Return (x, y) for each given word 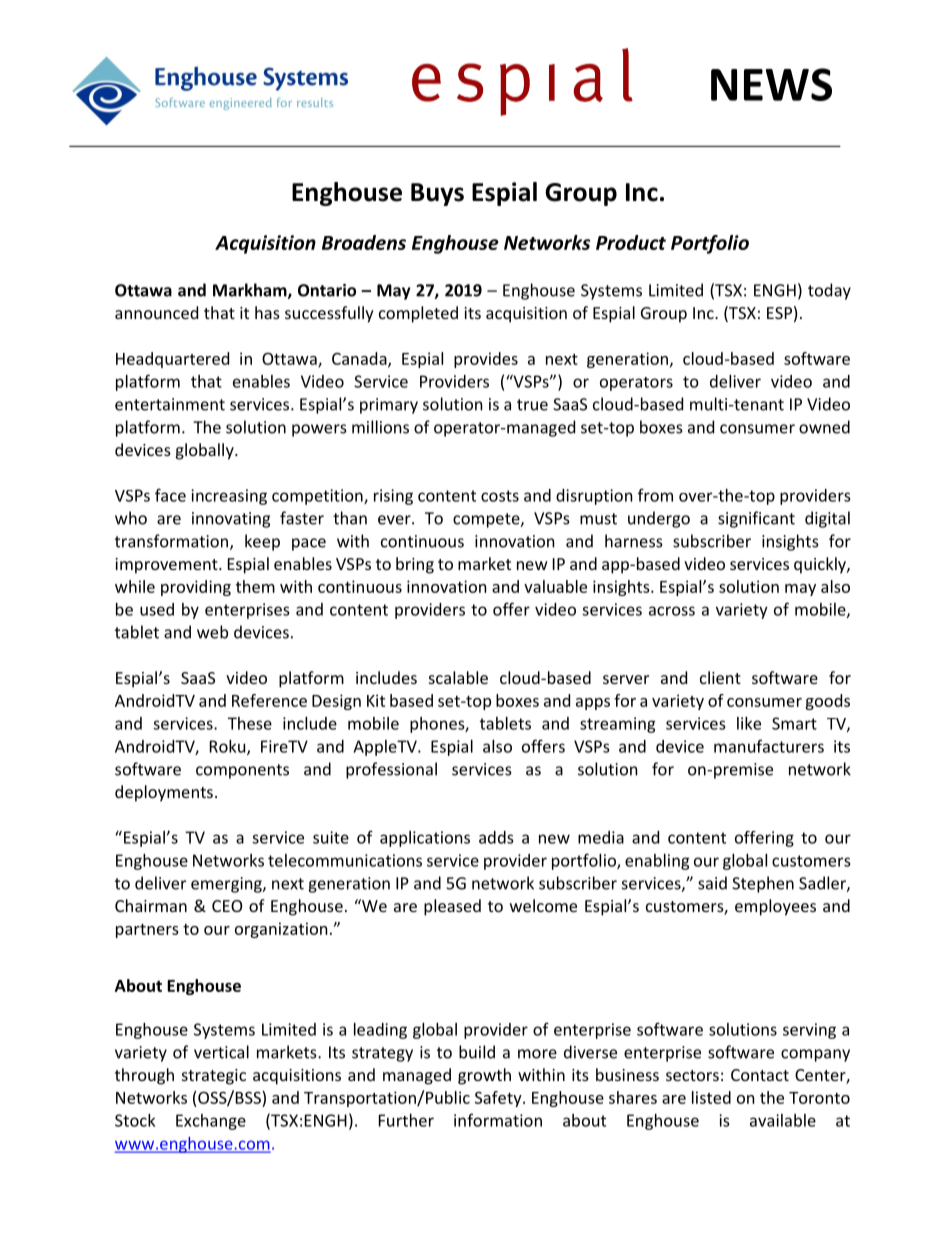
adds (496, 837)
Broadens (364, 242)
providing (196, 588)
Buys (437, 194)
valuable (555, 586)
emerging (227, 885)
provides (486, 360)
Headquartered (172, 360)
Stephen (763, 884)
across (672, 611)
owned (824, 427)
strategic (214, 1077)
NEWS (771, 84)
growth (484, 1076)
